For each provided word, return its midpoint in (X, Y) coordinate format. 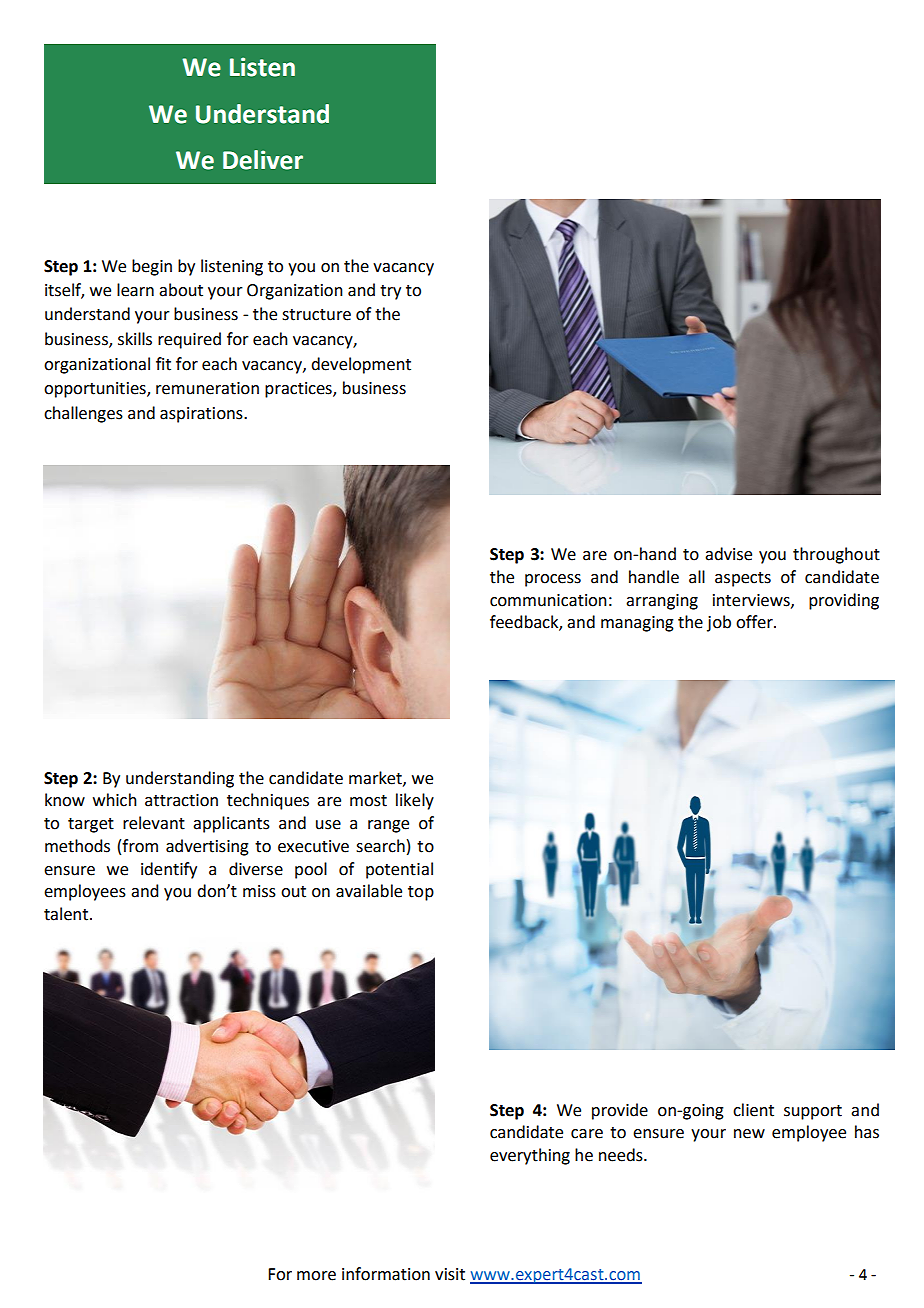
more (316, 1276)
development (361, 365)
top (421, 893)
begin (152, 267)
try (390, 292)
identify (169, 870)
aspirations (202, 415)
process (553, 580)
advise (728, 554)
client (753, 1110)
